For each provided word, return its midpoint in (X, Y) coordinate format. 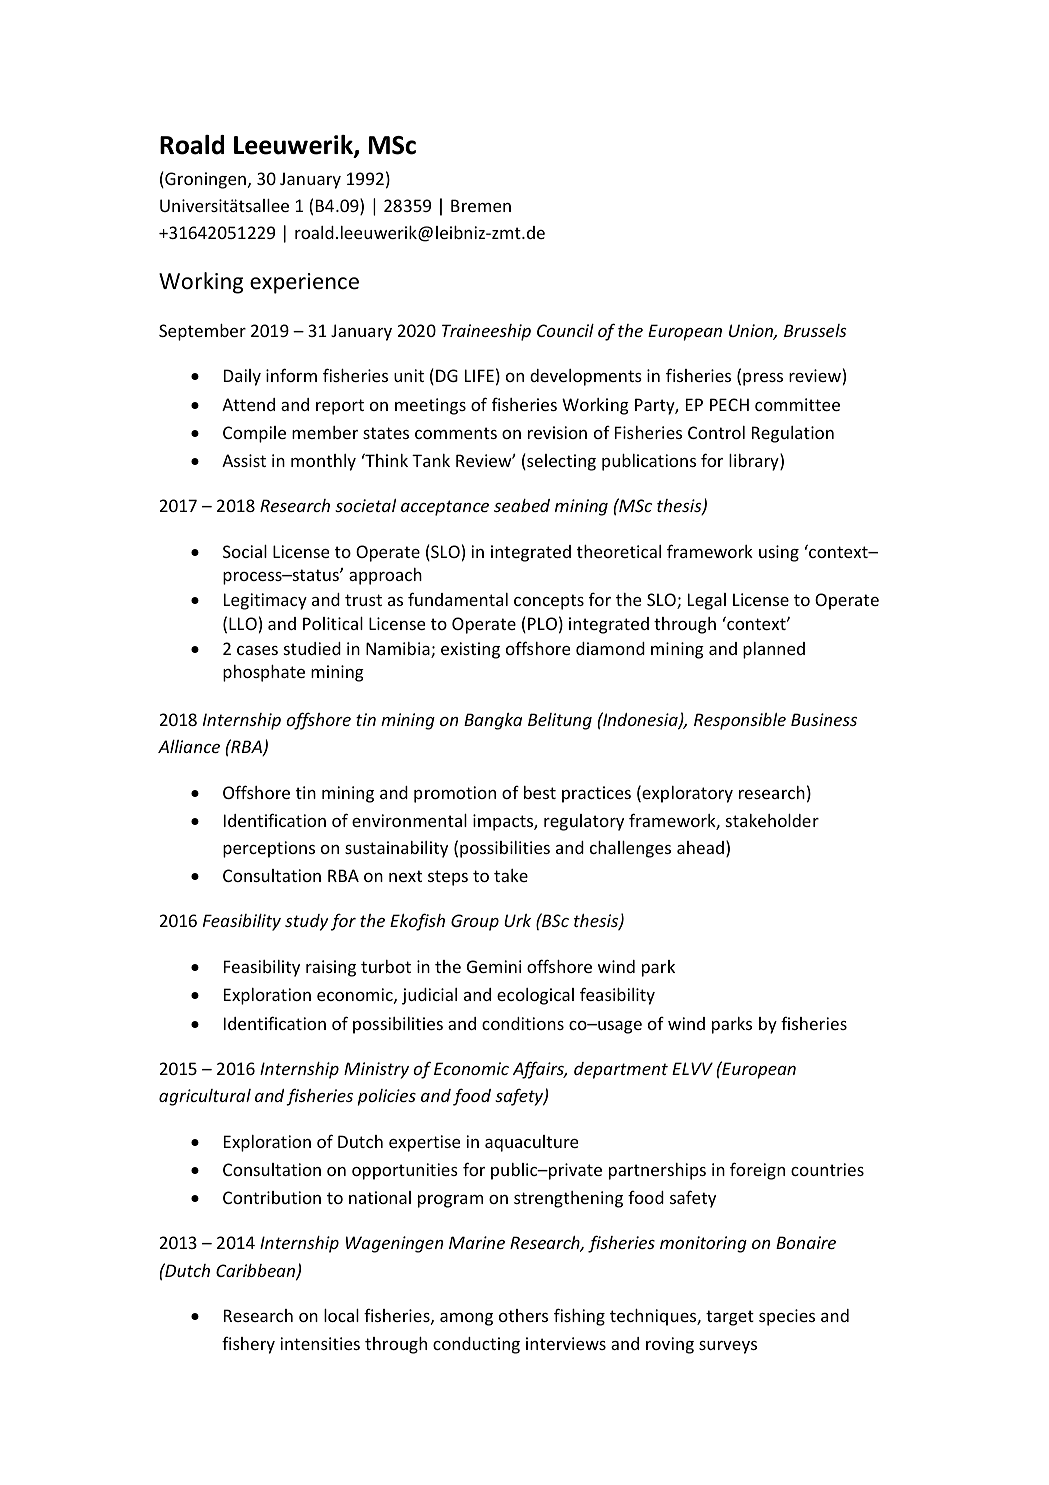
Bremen (481, 205)
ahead (700, 847)
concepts (549, 602)
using (779, 553)
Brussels (815, 330)
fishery (248, 1345)
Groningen (204, 180)
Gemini (494, 966)
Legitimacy (265, 601)
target (730, 1318)
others (523, 1315)
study (307, 922)
